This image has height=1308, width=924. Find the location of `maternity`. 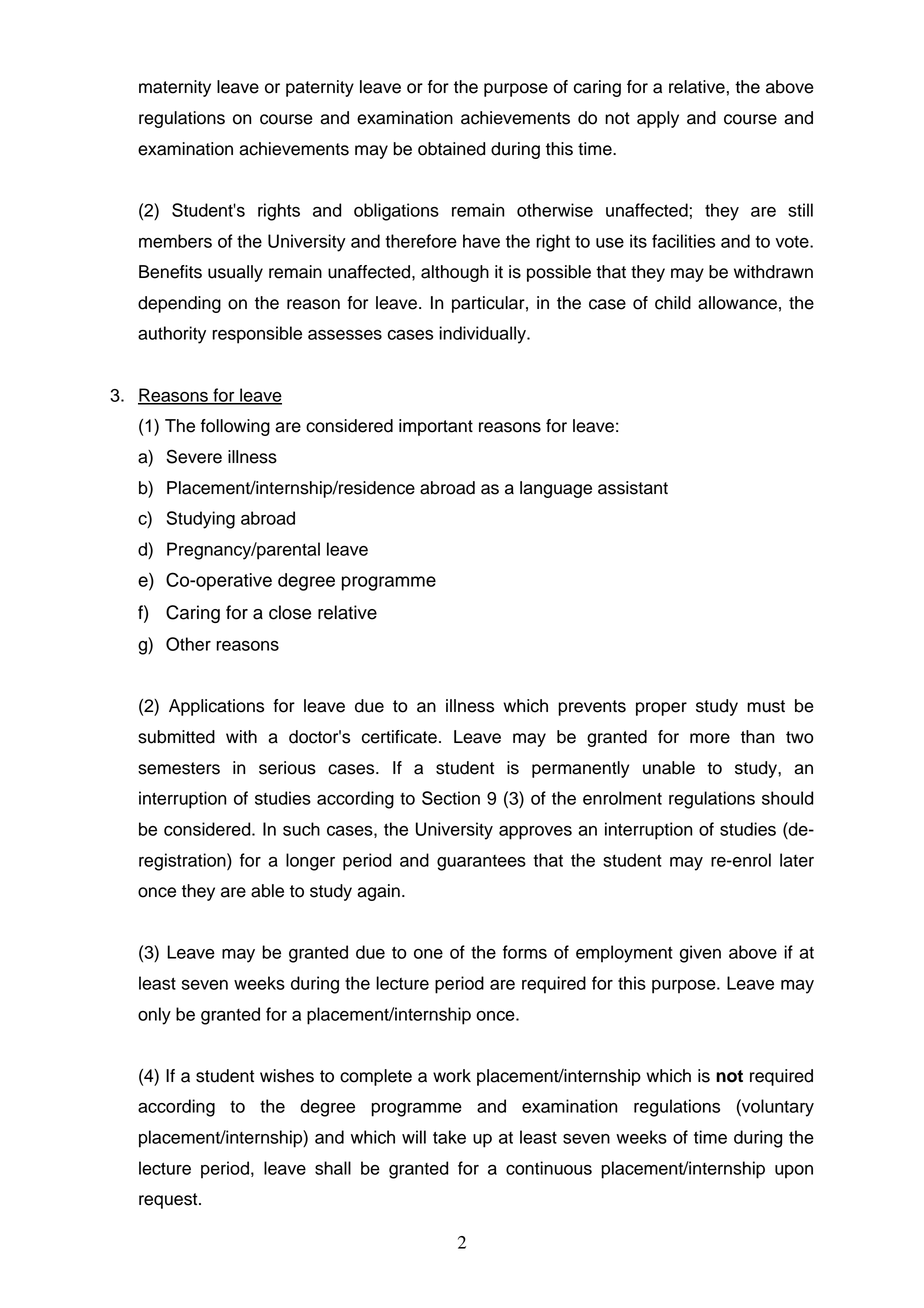

maternity is located at coordinates (175, 88).
